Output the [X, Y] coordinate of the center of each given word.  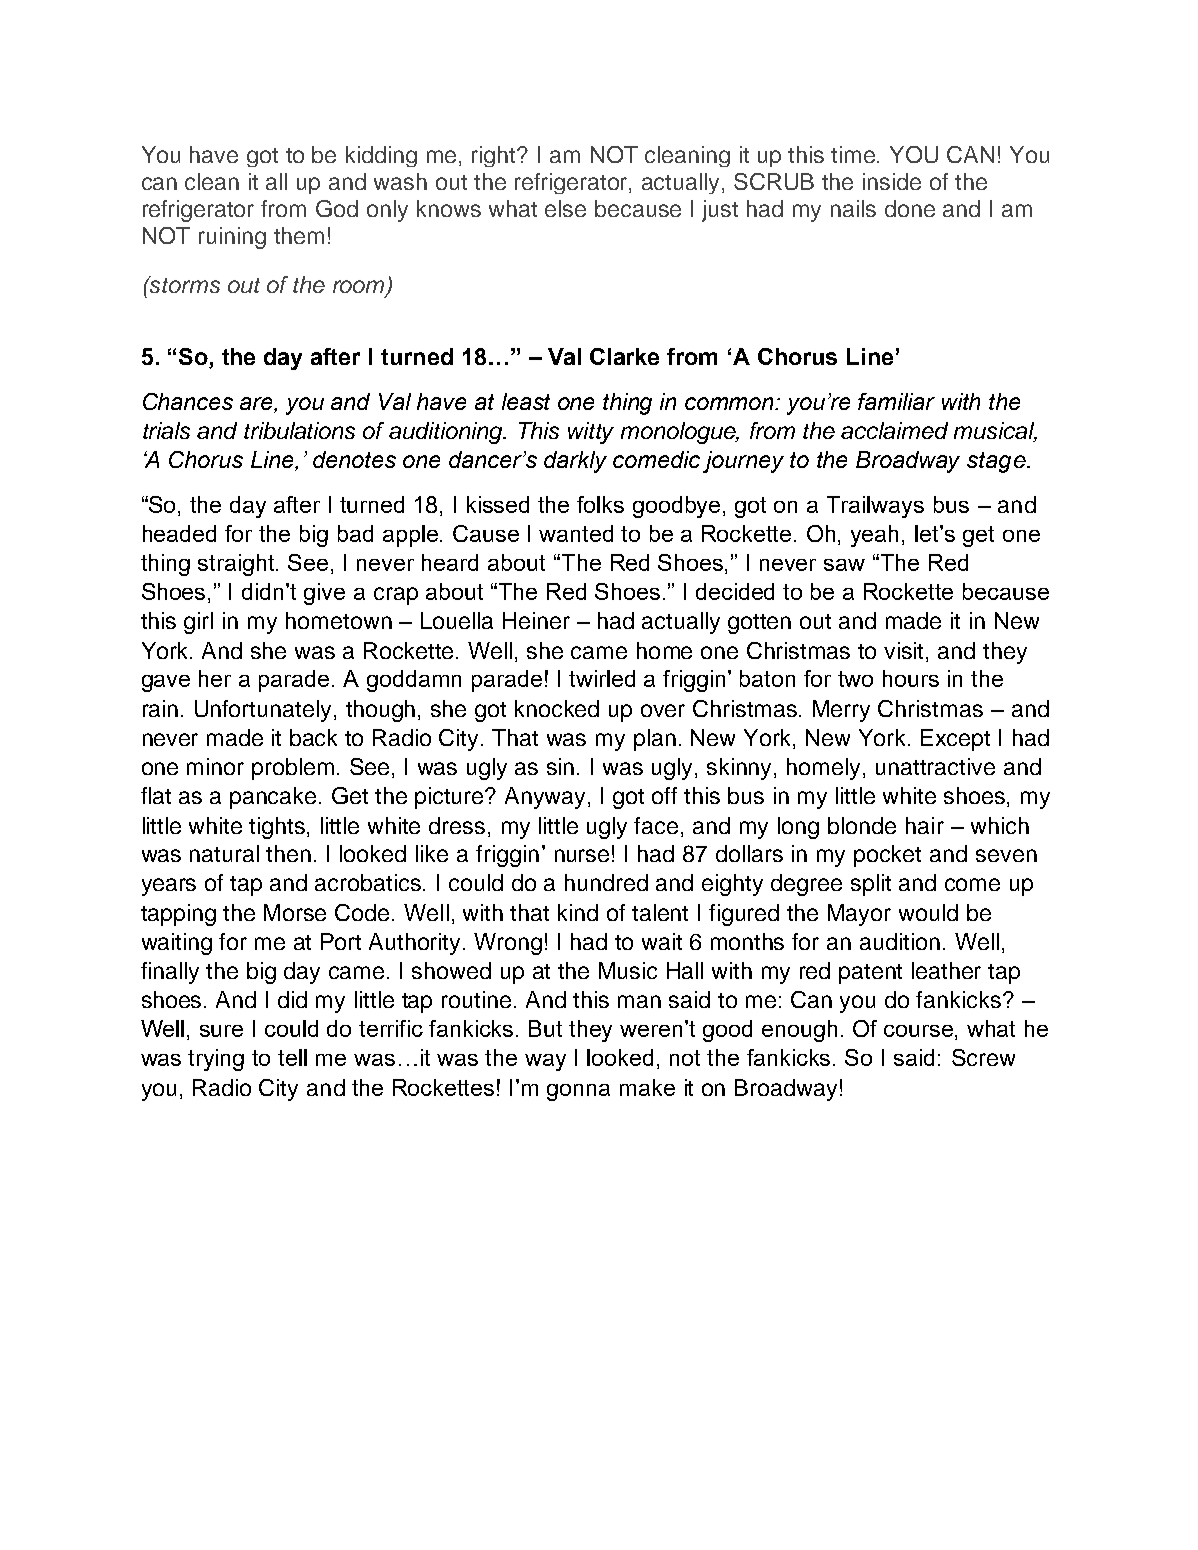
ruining [232, 238]
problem [293, 769]
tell [292, 1057]
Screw [983, 1057]
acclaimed [894, 430]
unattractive [935, 766]
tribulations [299, 430]
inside [892, 181]
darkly [575, 462]
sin [560, 766]
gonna [578, 1092]
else [565, 208]
